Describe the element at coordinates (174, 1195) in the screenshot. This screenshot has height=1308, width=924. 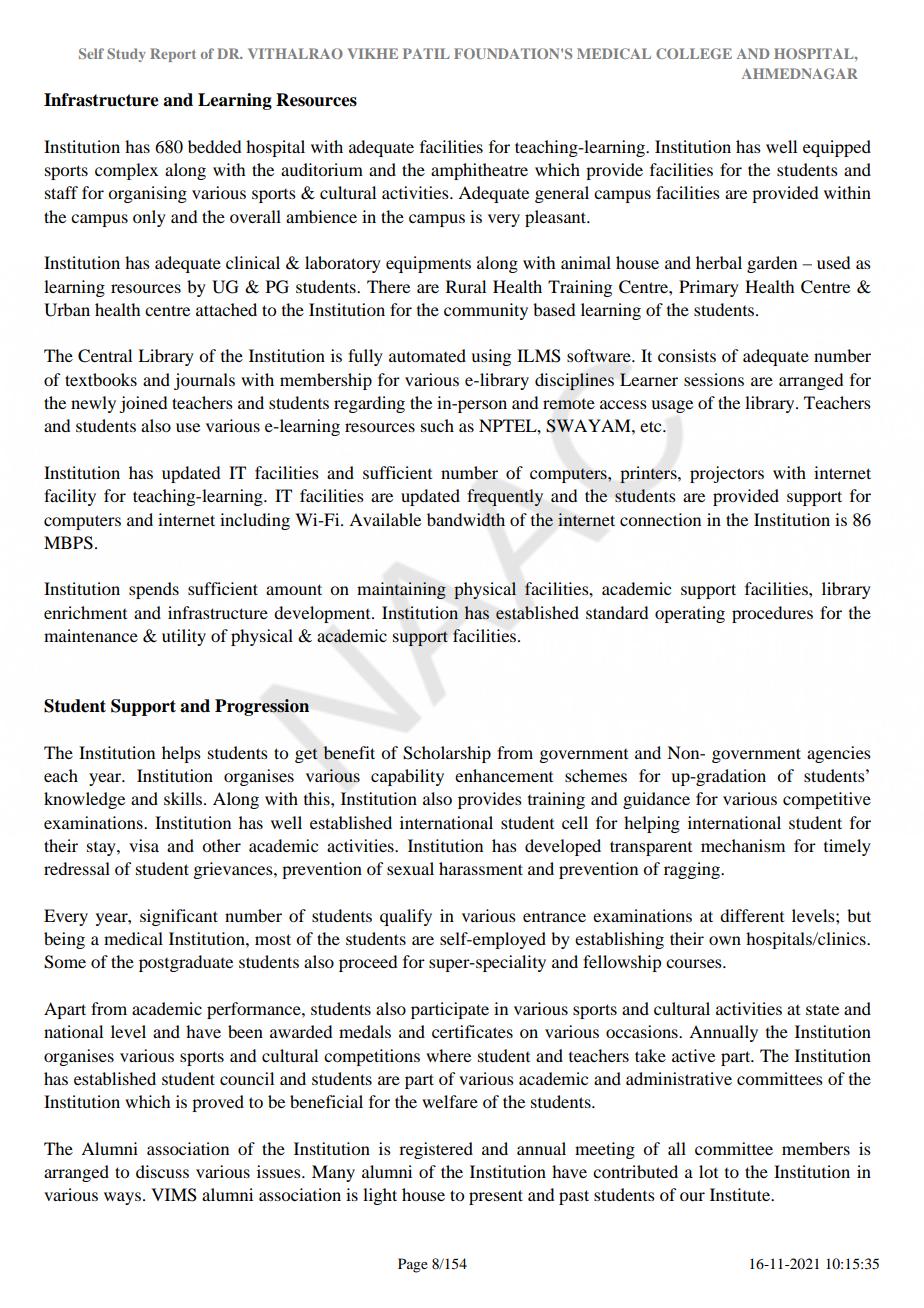
I see `VIMS` at that location.
